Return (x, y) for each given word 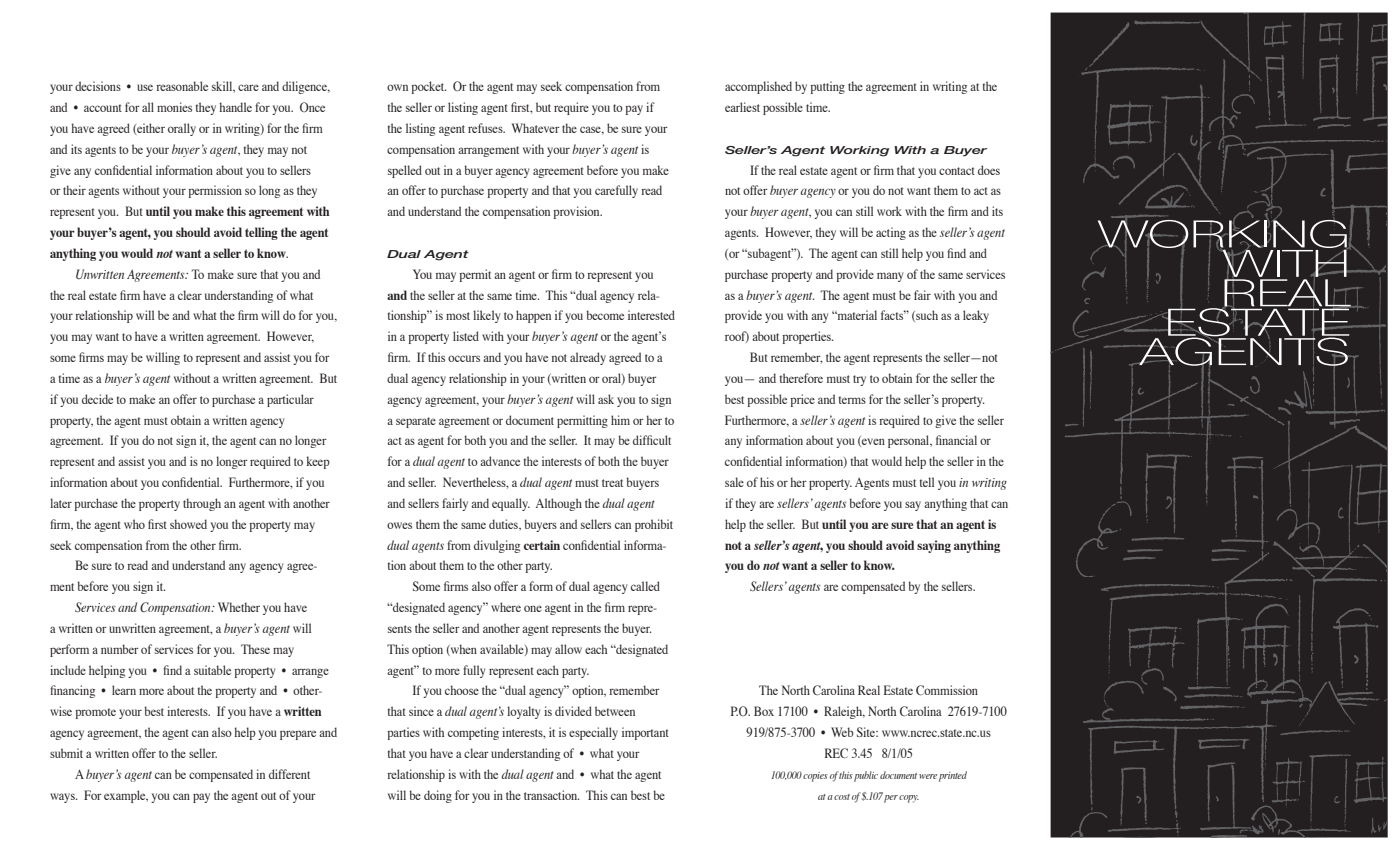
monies (174, 107)
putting (827, 87)
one (533, 608)
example (126, 796)
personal (910, 441)
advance (500, 461)
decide (97, 399)
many (890, 277)
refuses (486, 128)
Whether (239, 607)
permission (215, 191)
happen (533, 316)
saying (934, 546)
